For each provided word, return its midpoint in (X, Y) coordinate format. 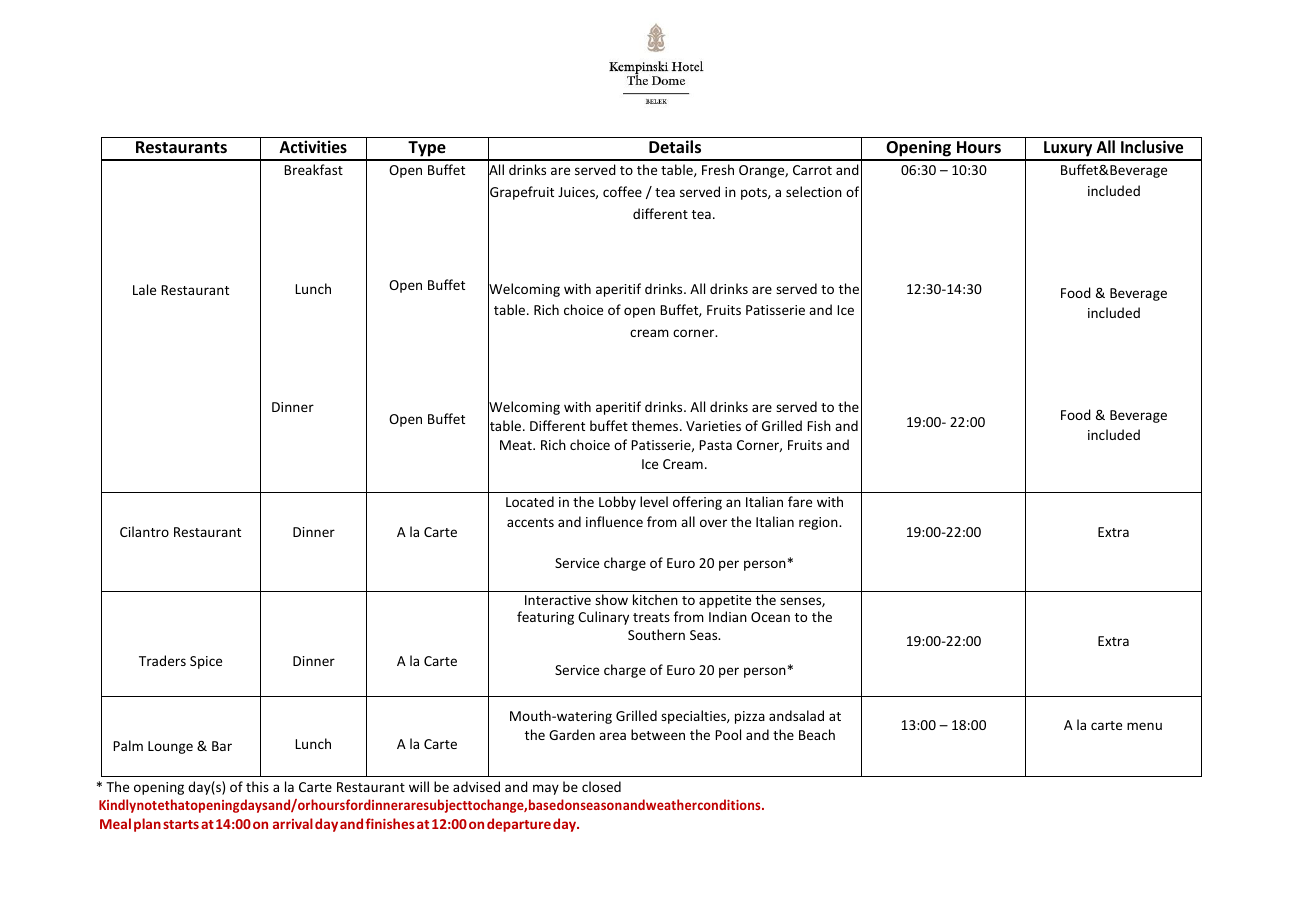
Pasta (715, 445)
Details (675, 147)
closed (601, 786)
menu (1144, 726)
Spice (206, 662)
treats (651, 617)
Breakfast (313, 169)
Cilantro (144, 531)
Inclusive (1152, 147)
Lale (144, 289)
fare (800, 501)
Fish (819, 425)
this (257, 786)
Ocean (770, 617)
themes (656, 425)
